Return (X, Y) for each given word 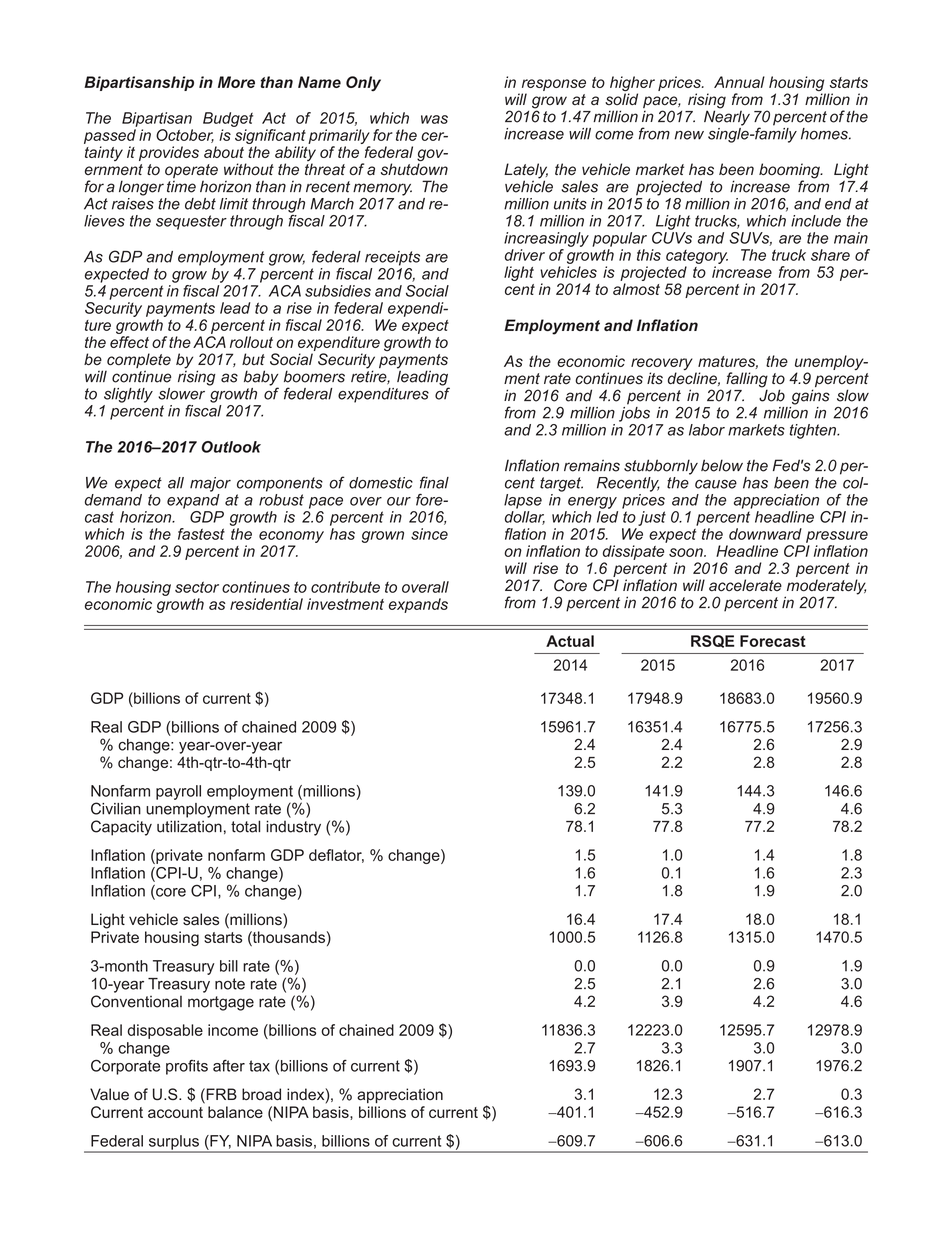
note (230, 984)
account (175, 1112)
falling (747, 381)
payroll (178, 792)
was (434, 119)
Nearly (727, 117)
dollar (525, 518)
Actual (570, 641)
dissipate (633, 552)
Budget (228, 119)
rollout (251, 342)
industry (293, 828)
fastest (201, 534)
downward (765, 534)
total (245, 826)
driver (525, 255)
